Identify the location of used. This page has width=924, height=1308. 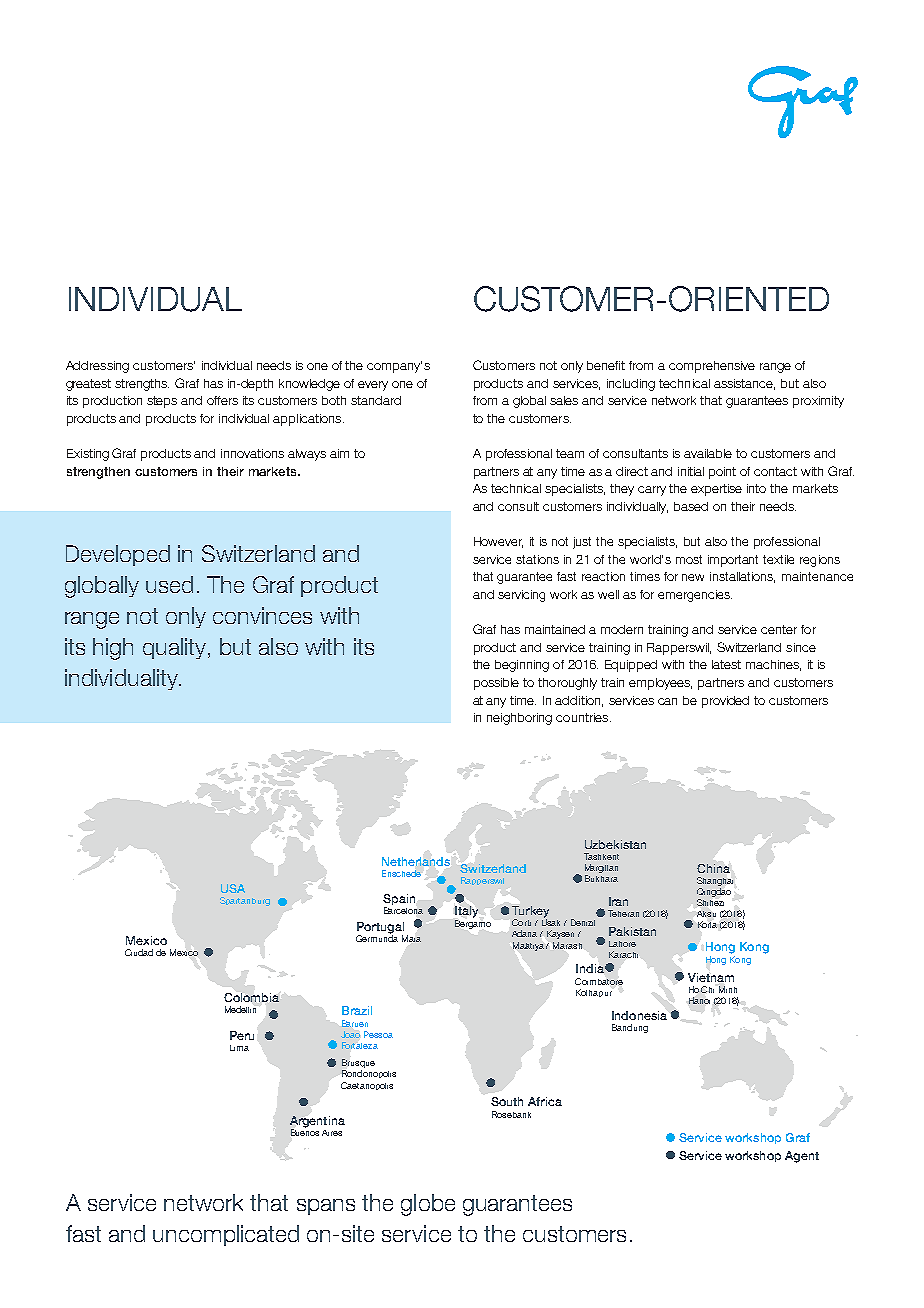
(169, 584).
